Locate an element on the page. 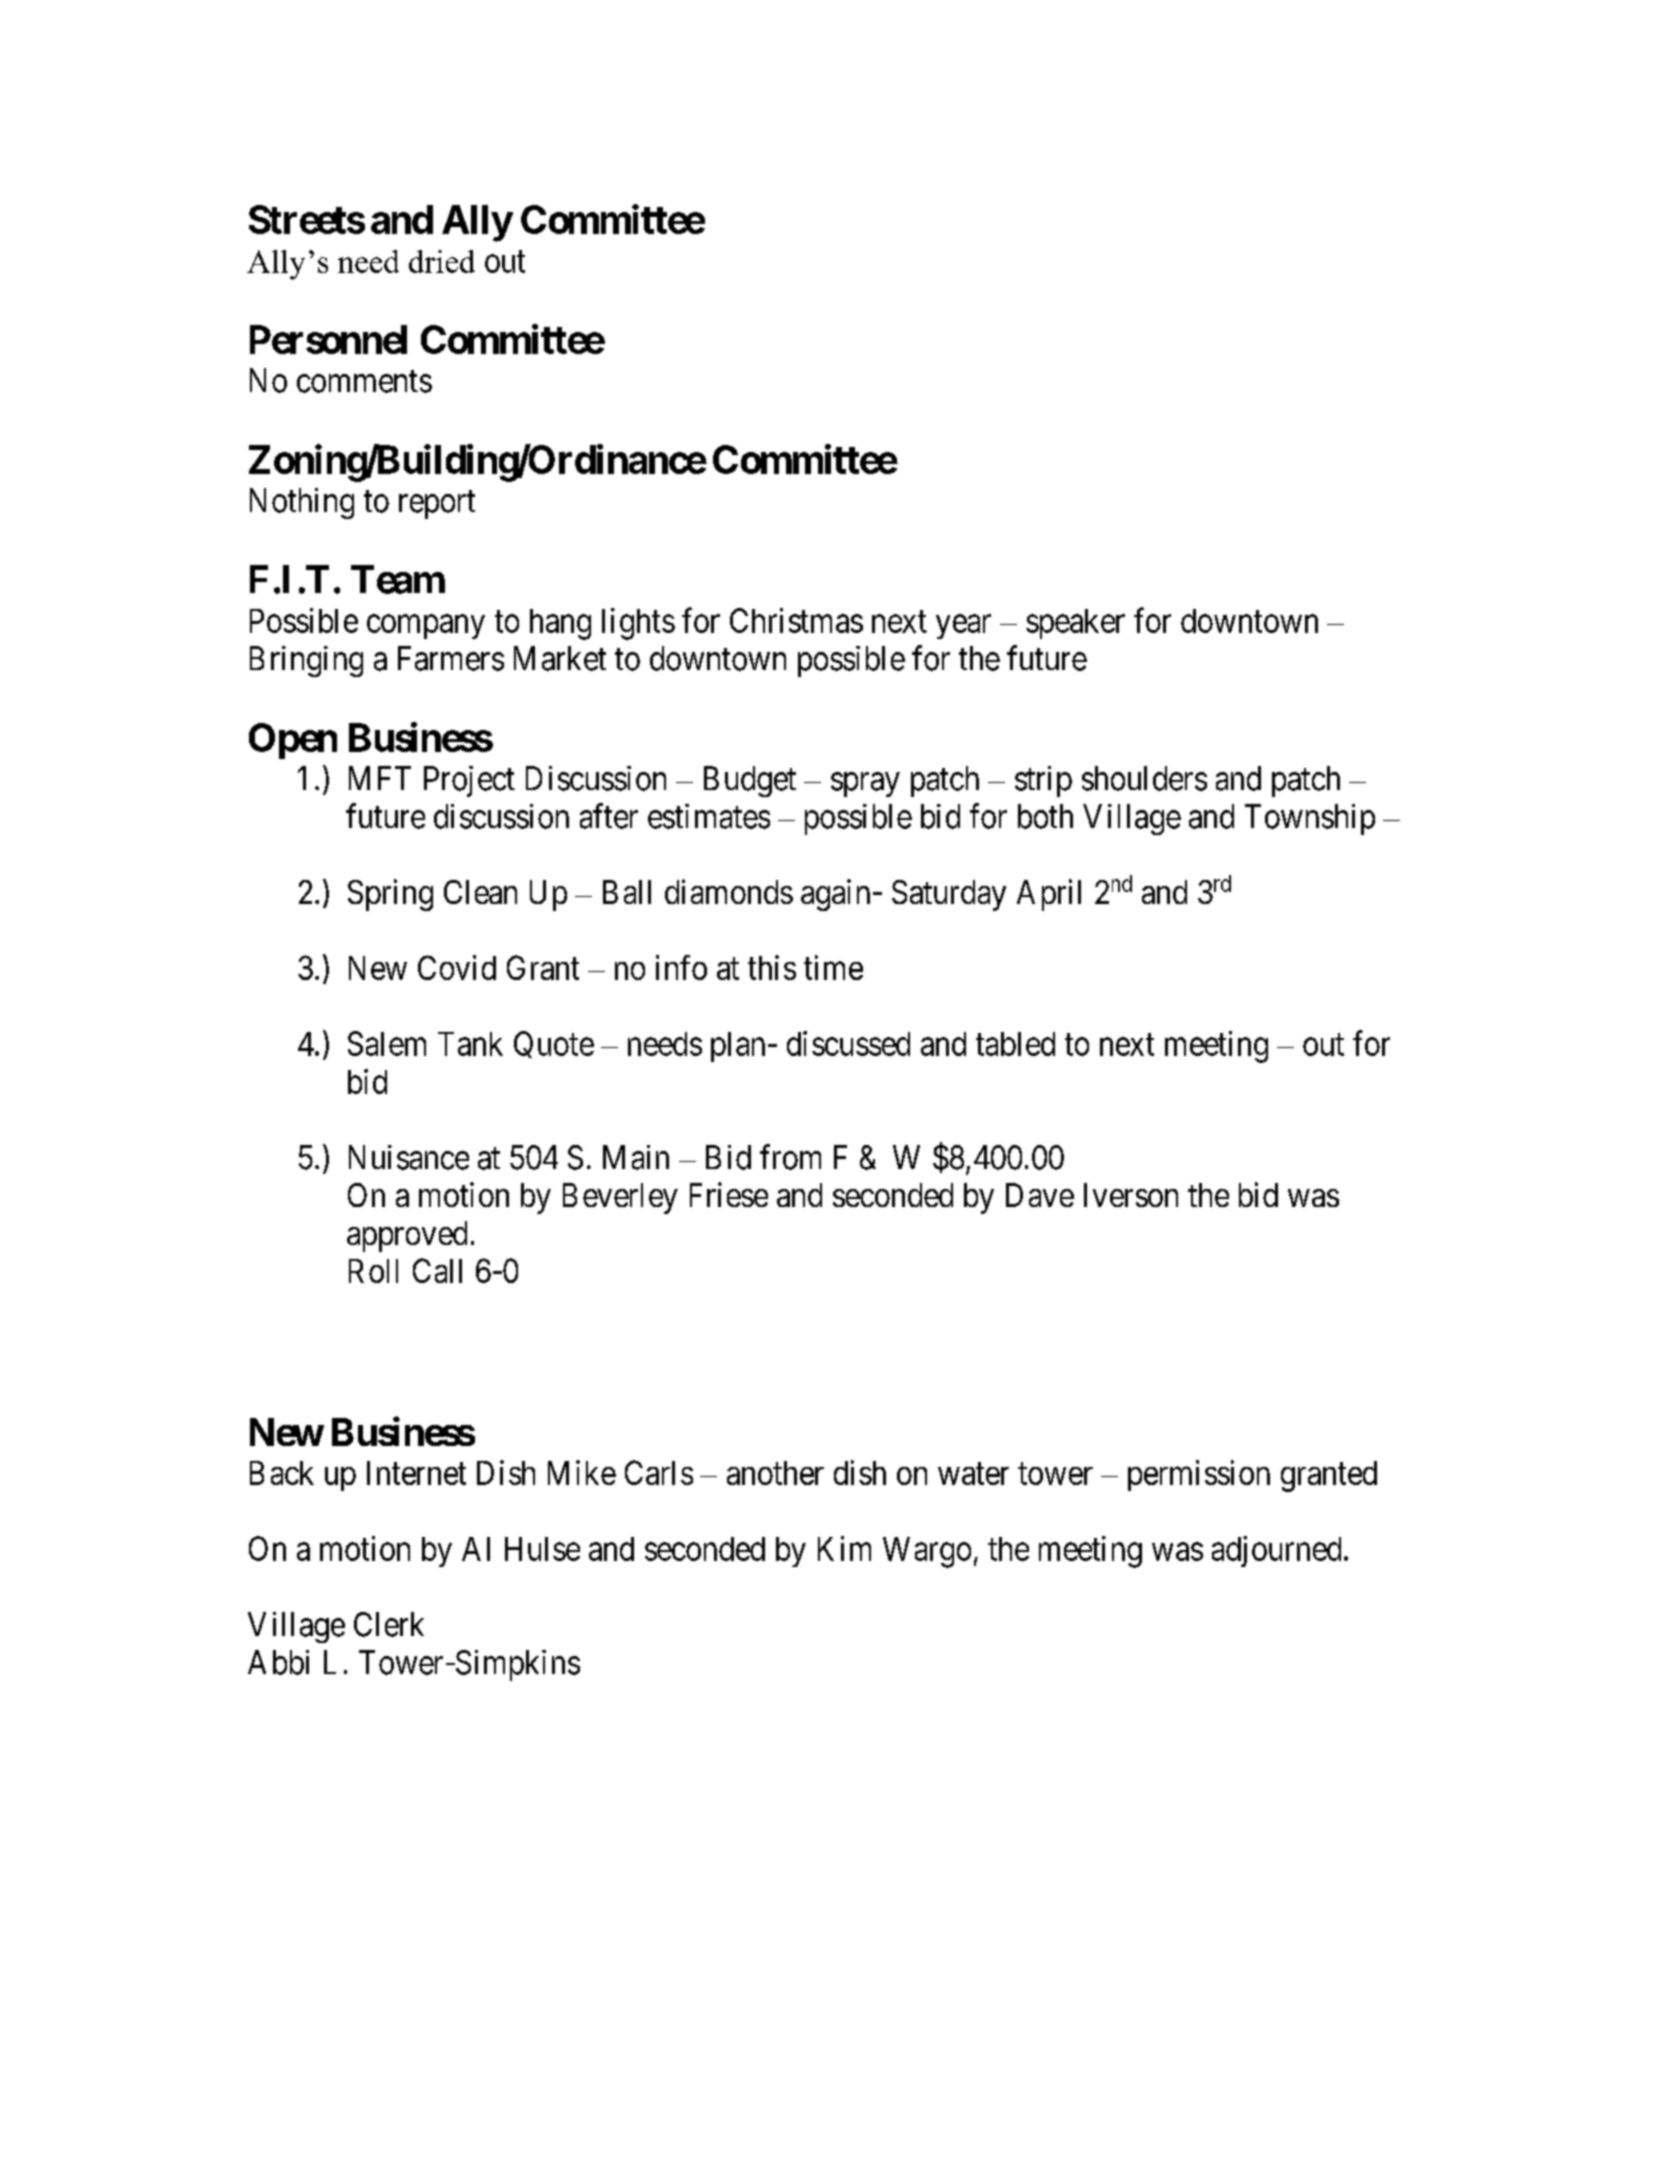 The height and width of the image is (2174, 1680). Kim is located at coordinates (844, 1548).
